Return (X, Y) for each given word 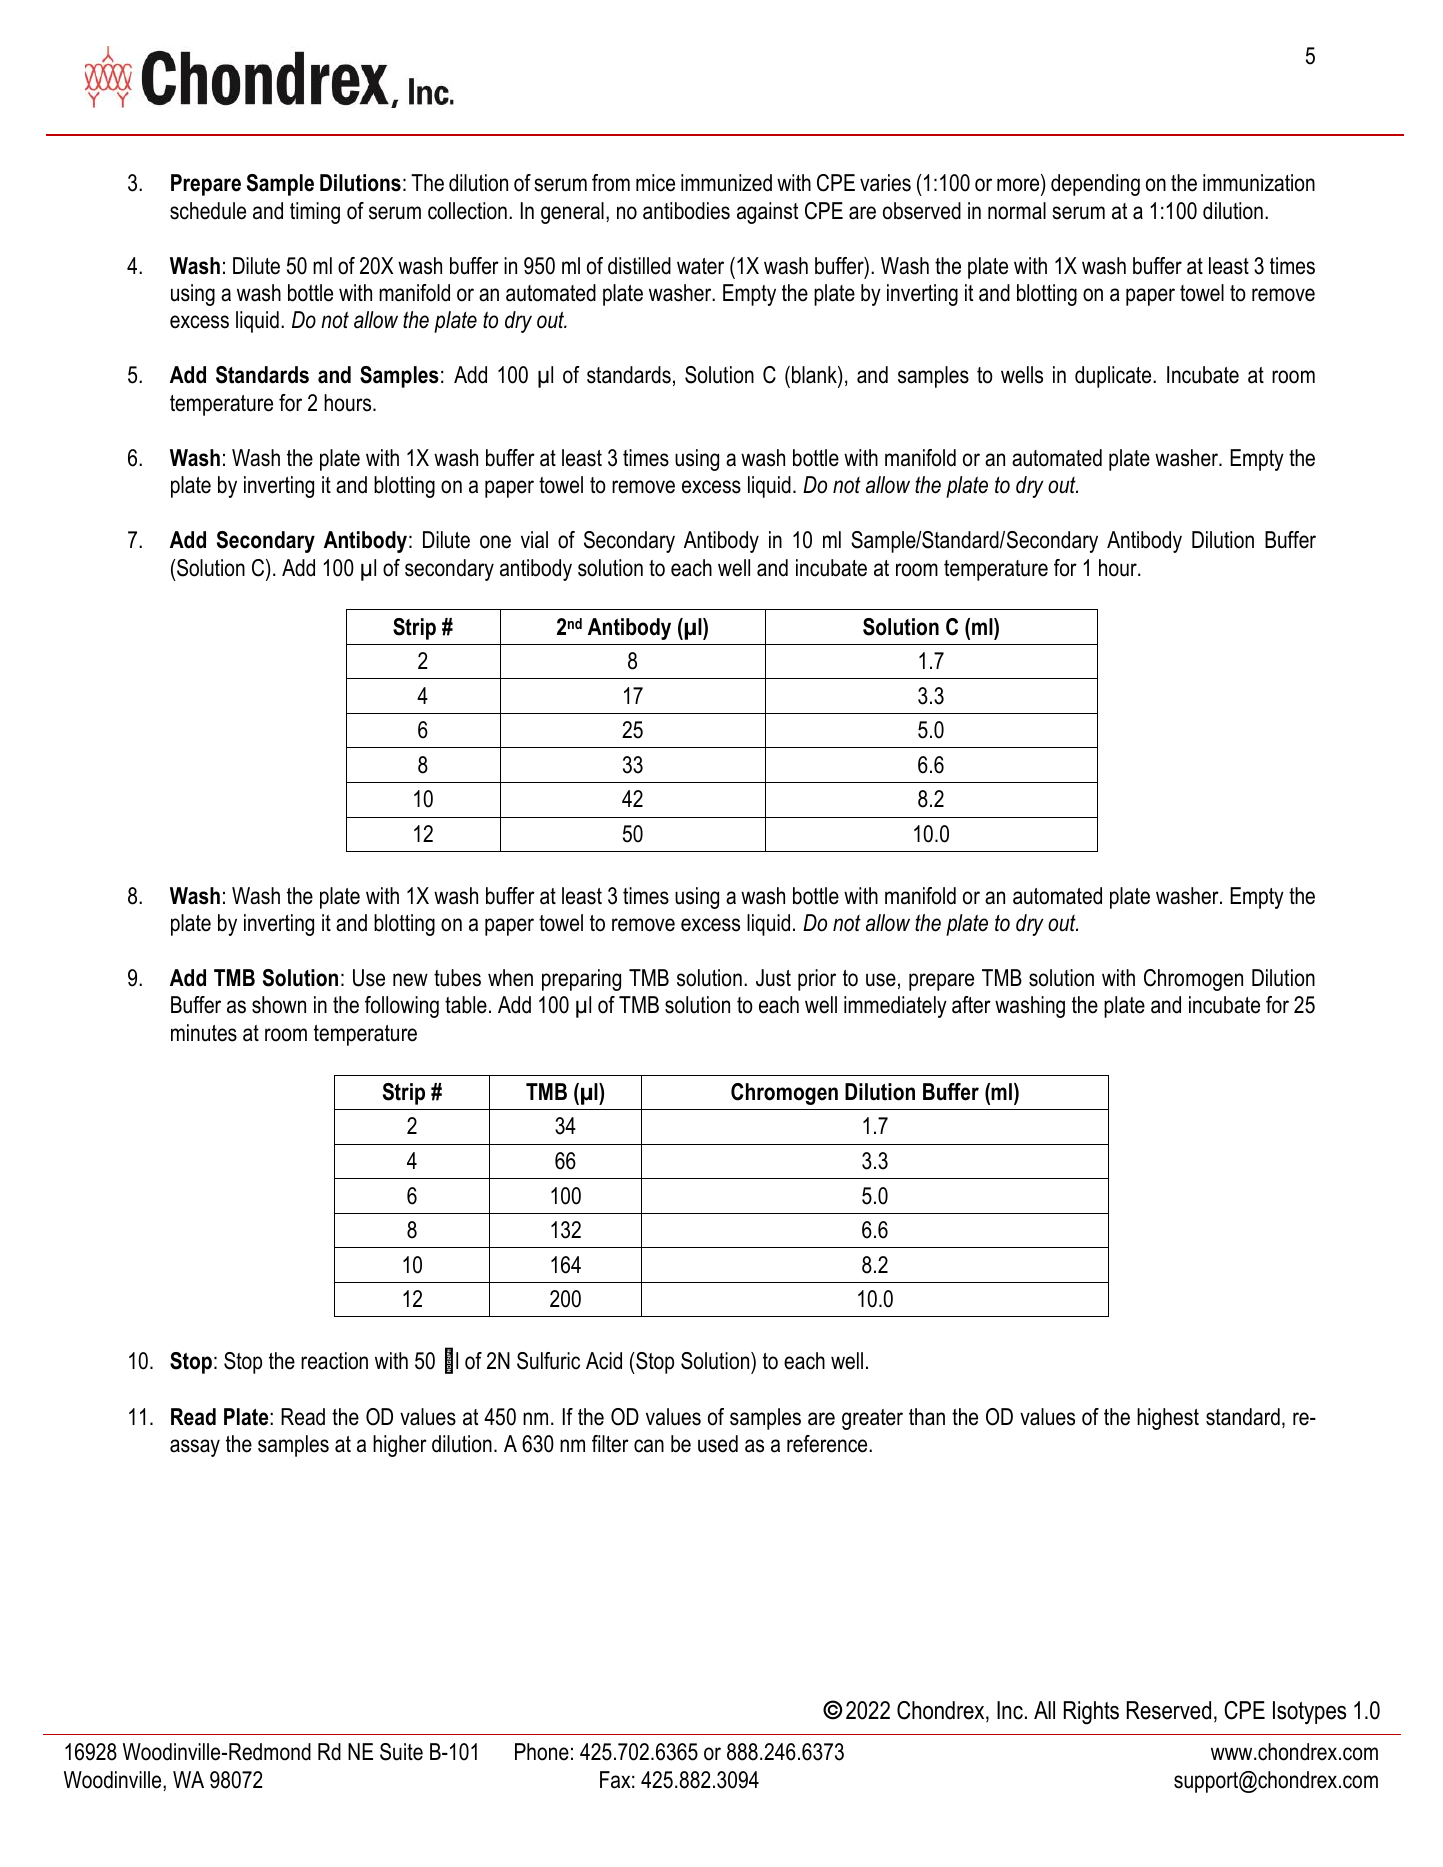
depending (1095, 185)
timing (315, 213)
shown (279, 1005)
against (767, 213)
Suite (401, 1752)
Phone (542, 1752)
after (971, 1005)
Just (773, 978)
